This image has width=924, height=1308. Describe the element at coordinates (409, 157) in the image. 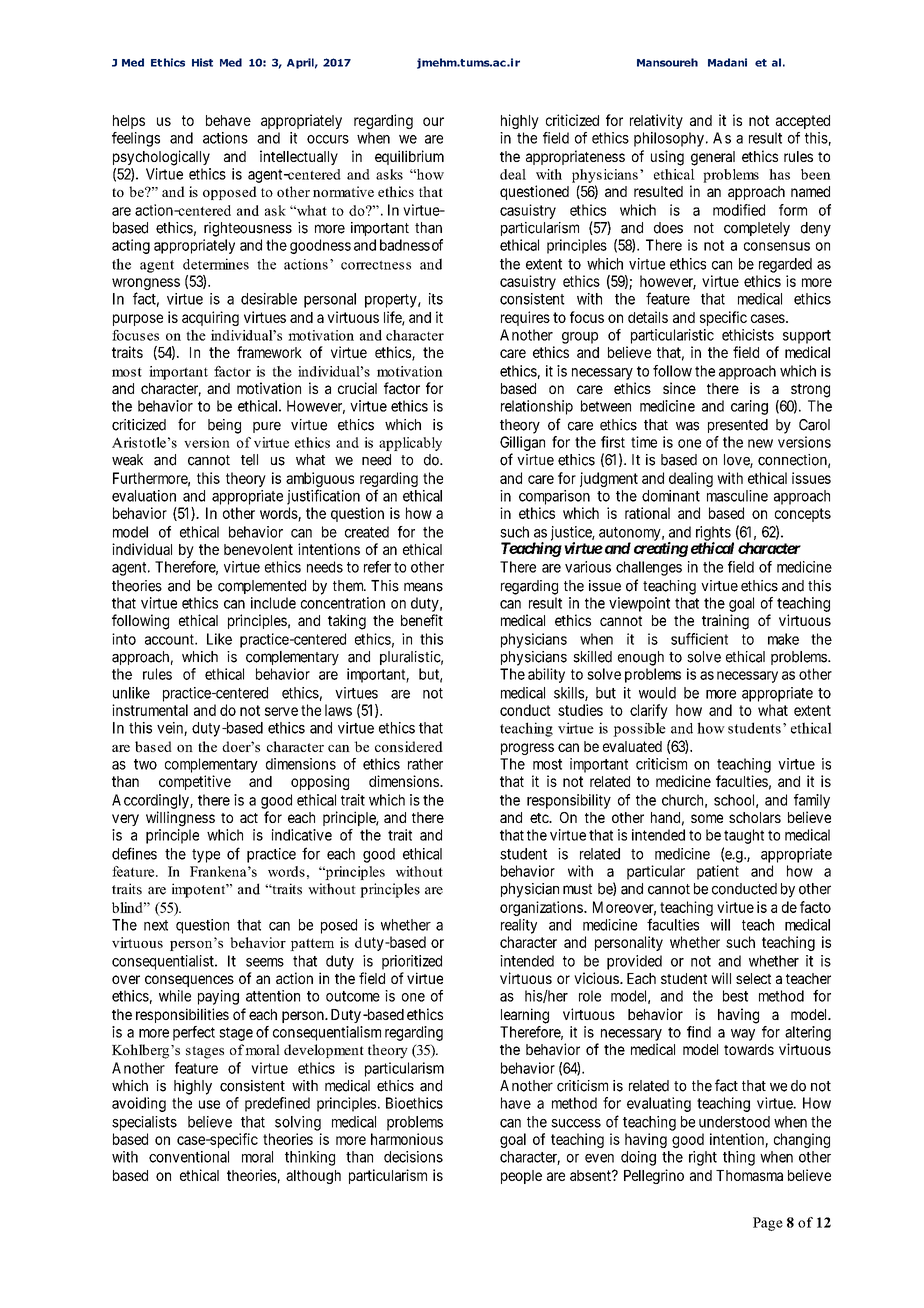

I see `equilibrium` at that location.
